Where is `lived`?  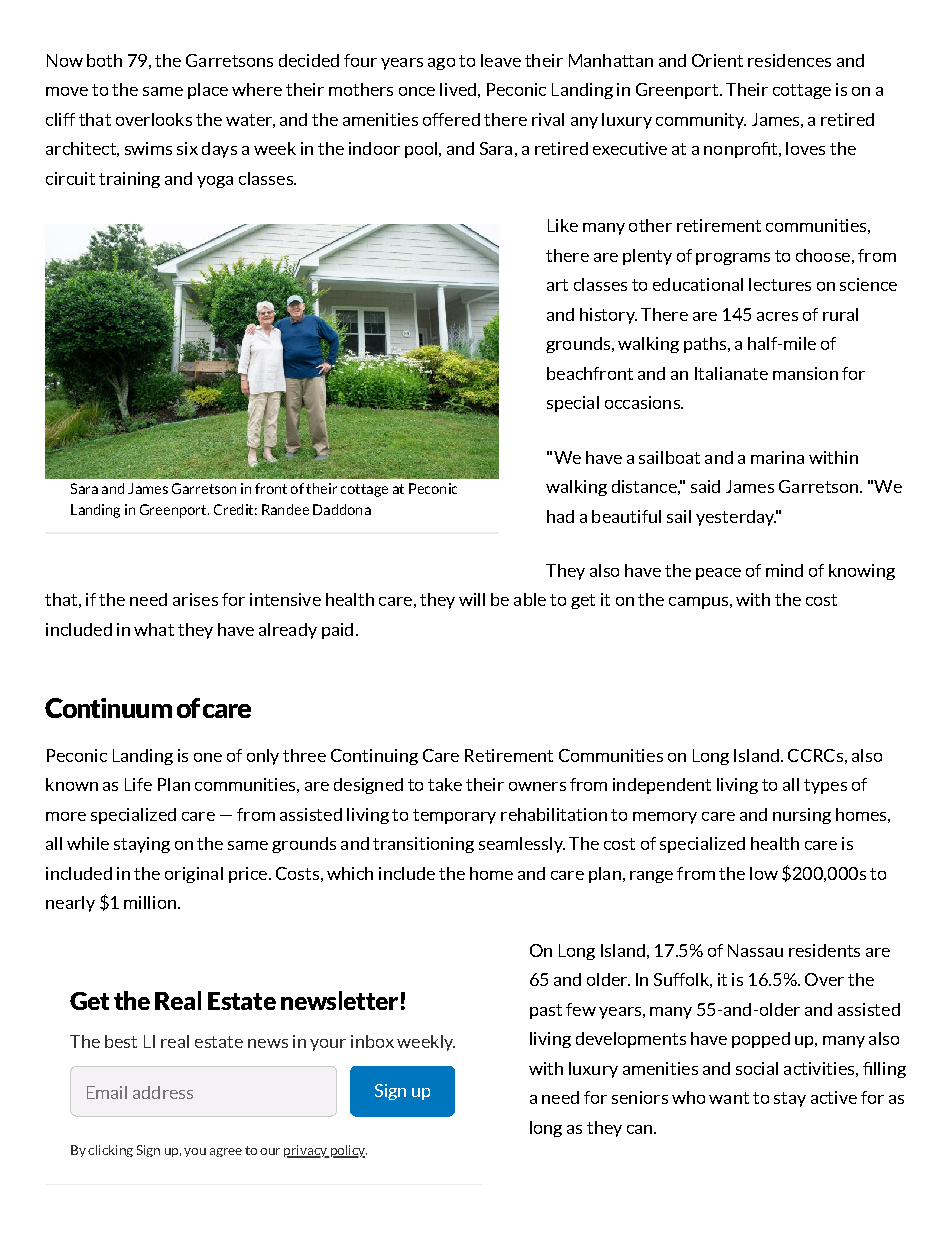
lived is located at coordinates (458, 89).
